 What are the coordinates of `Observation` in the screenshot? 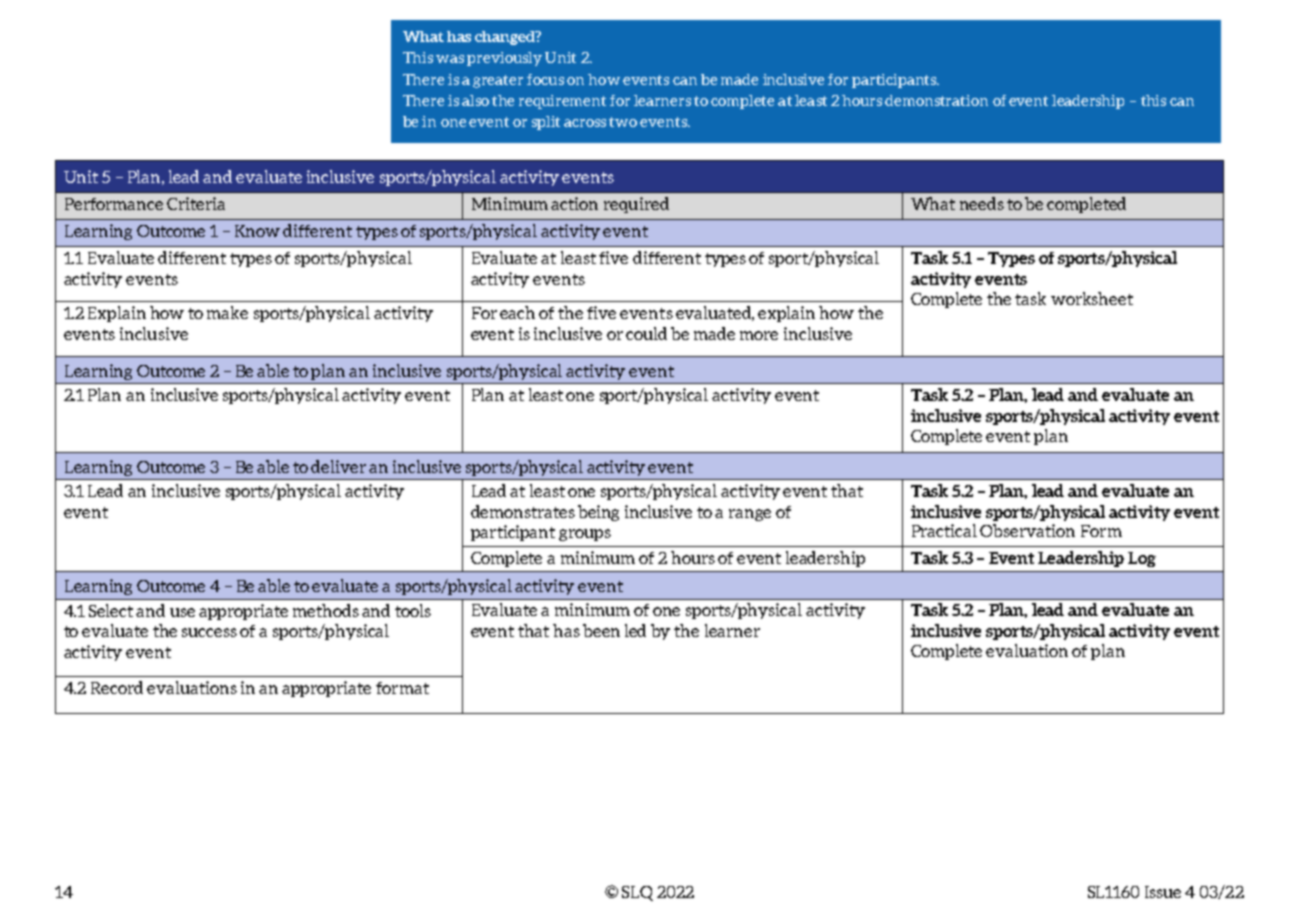 It's located at (1027, 530).
